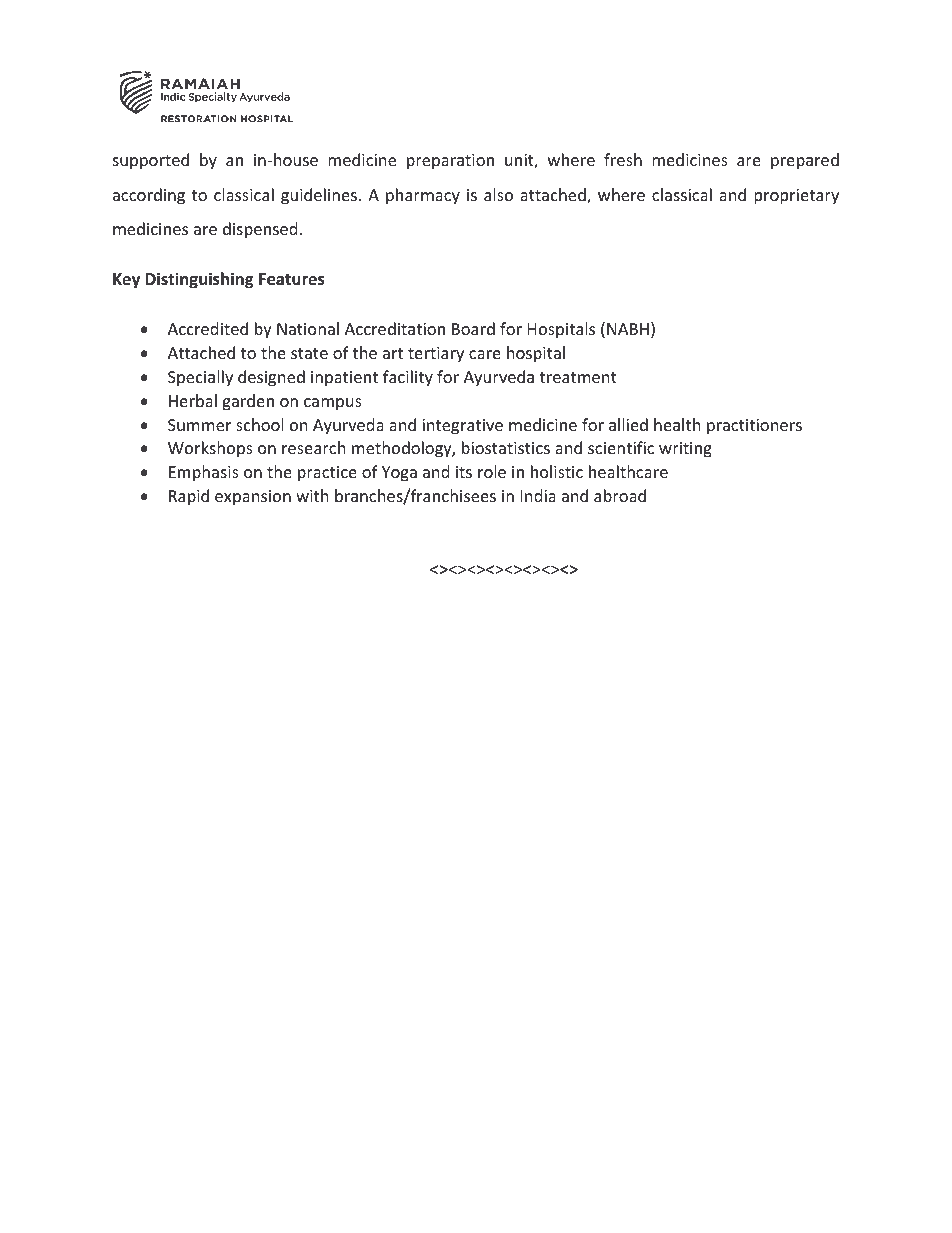 The width and height of the screenshot is (952, 1233). What do you see at coordinates (450, 162) in the screenshot?
I see `preparation` at bounding box center [450, 162].
